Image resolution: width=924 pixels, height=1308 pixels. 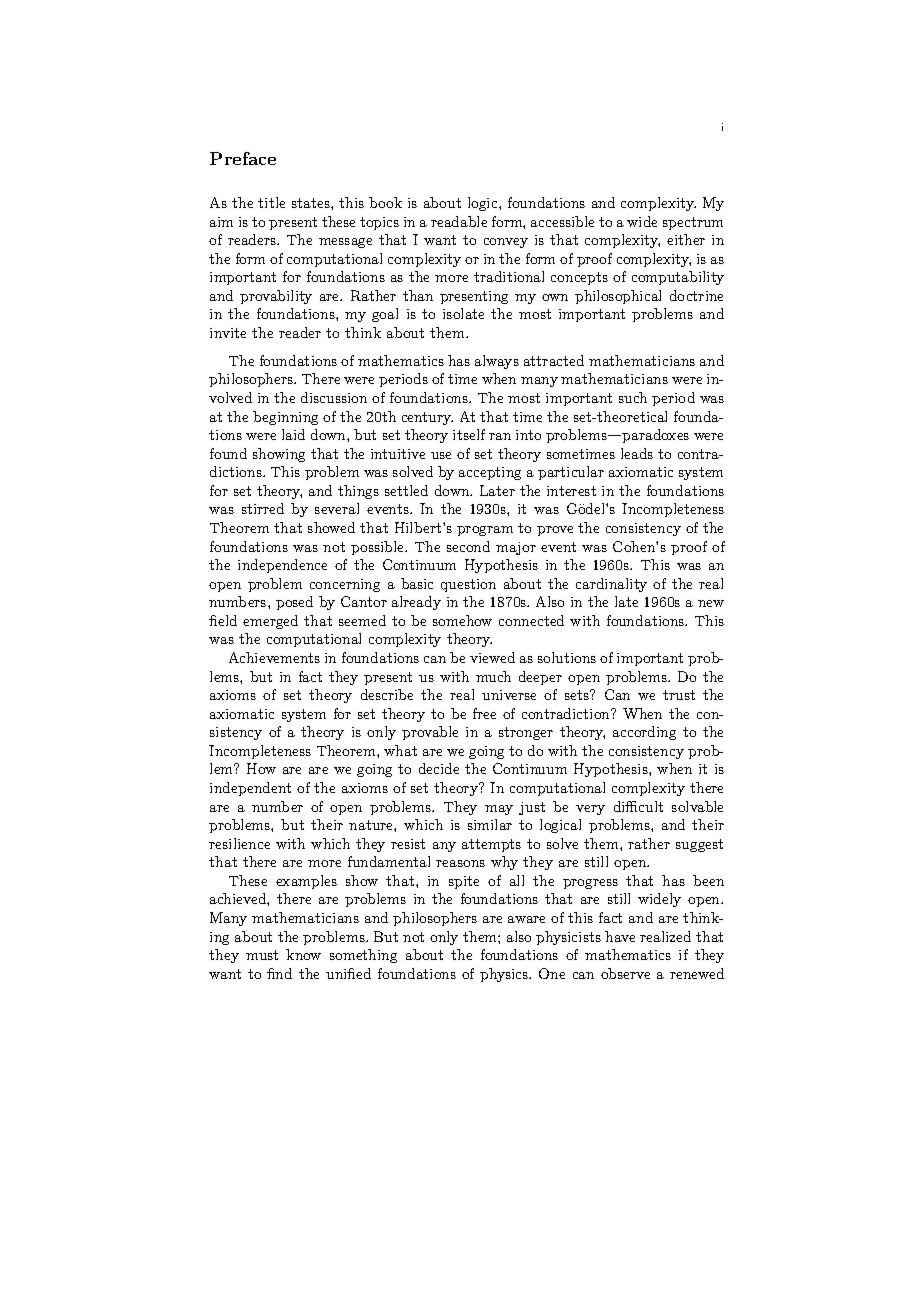 What do you see at coordinates (679, 695) in the screenshot?
I see `trust` at bounding box center [679, 695].
